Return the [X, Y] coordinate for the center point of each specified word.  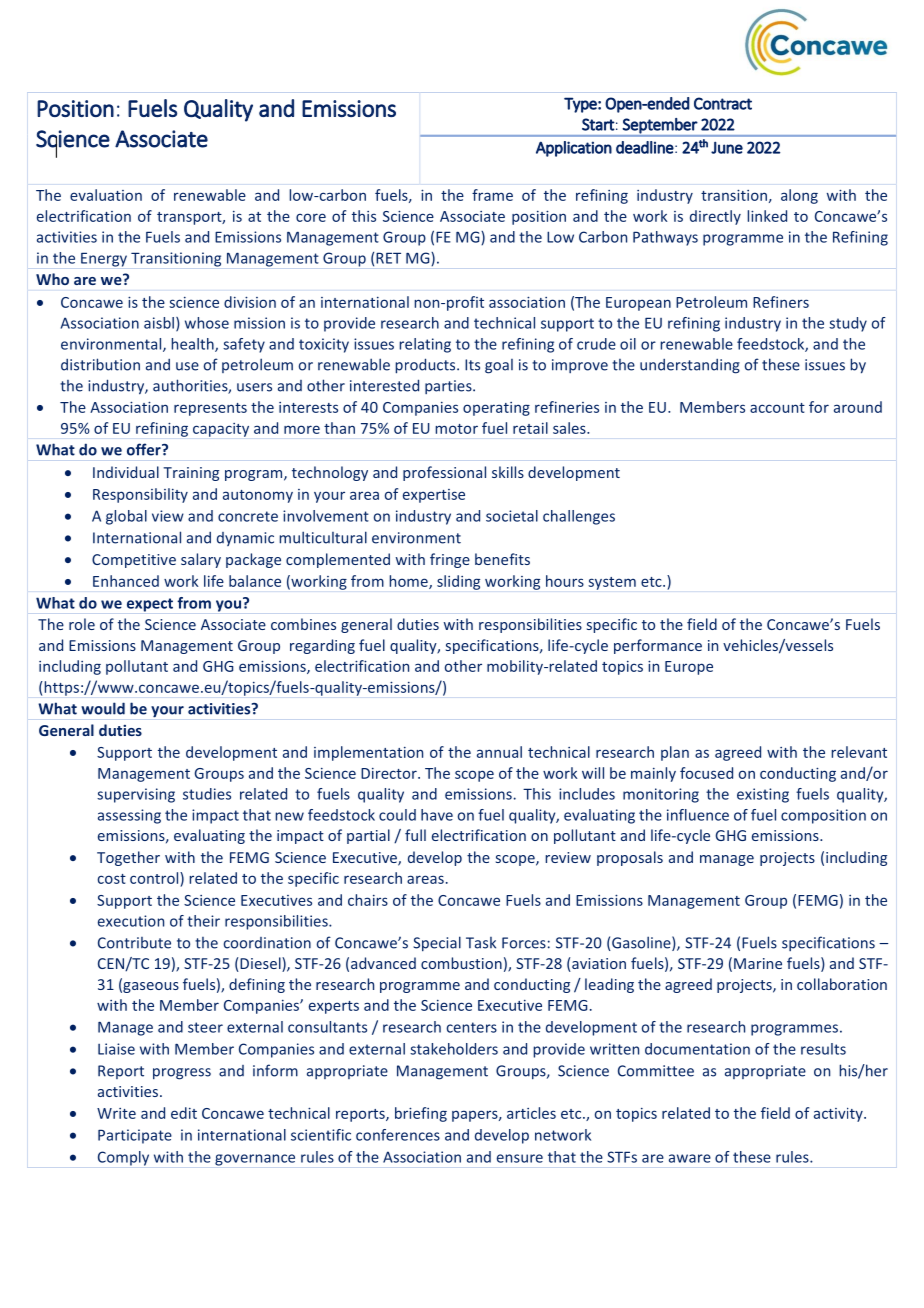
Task [481, 943]
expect [150, 605]
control [155, 878]
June [727, 147]
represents [210, 409]
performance [658, 646]
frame [492, 195]
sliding [458, 582]
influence [698, 815]
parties [449, 387]
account [777, 408]
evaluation [106, 195]
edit [184, 1113]
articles [531, 1113]
